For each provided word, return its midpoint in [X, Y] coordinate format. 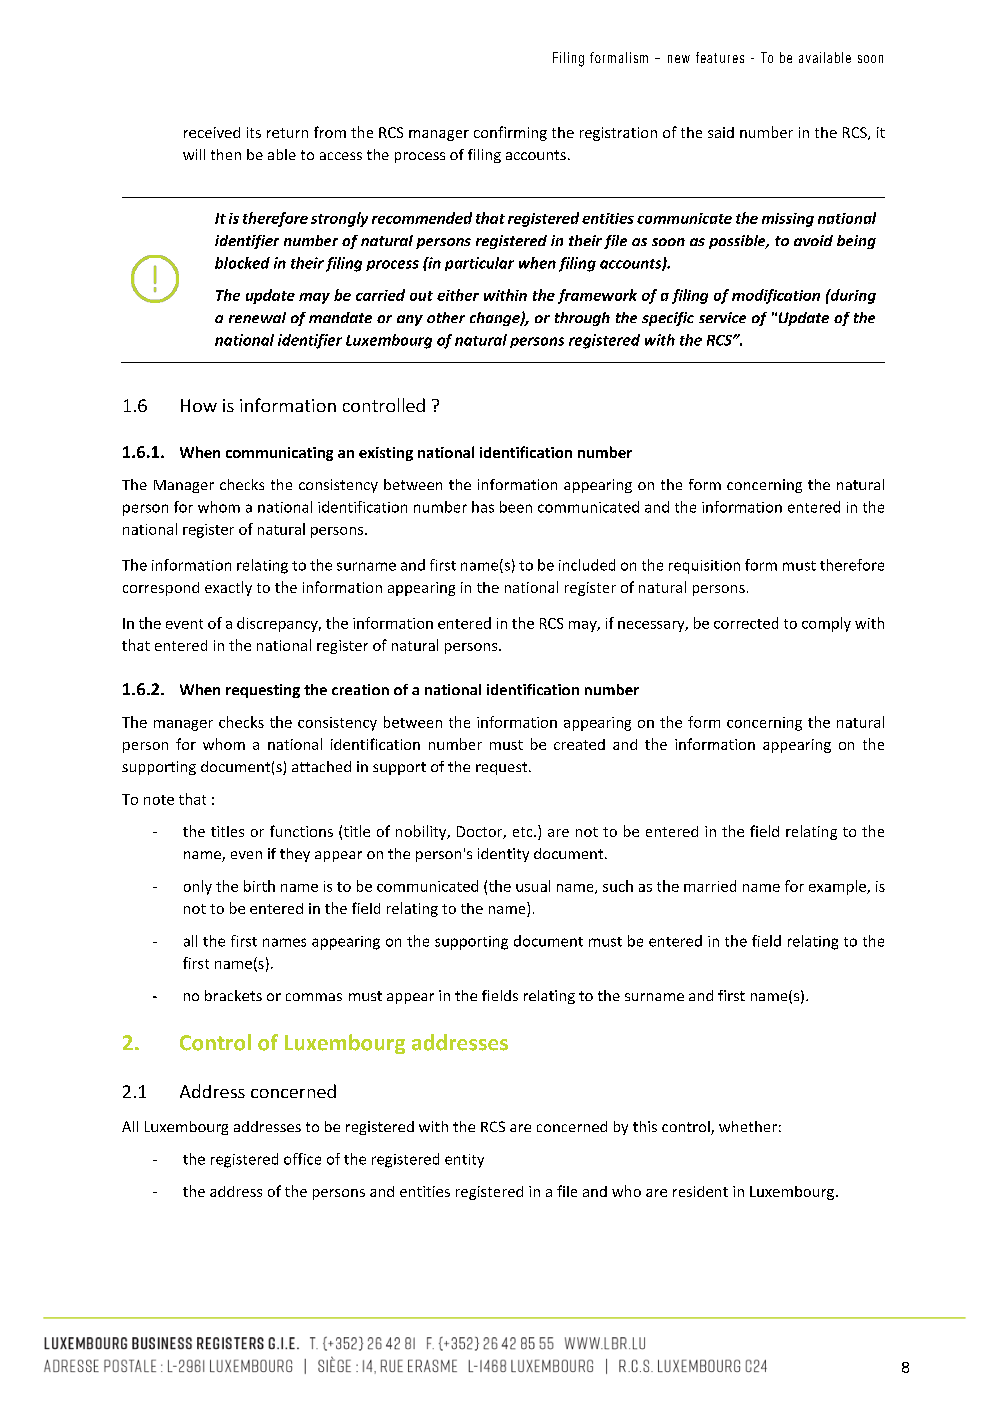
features [720, 57]
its [254, 132]
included [587, 565]
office [302, 1159]
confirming [510, 133]
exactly [228, 588]
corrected [746, 623]
